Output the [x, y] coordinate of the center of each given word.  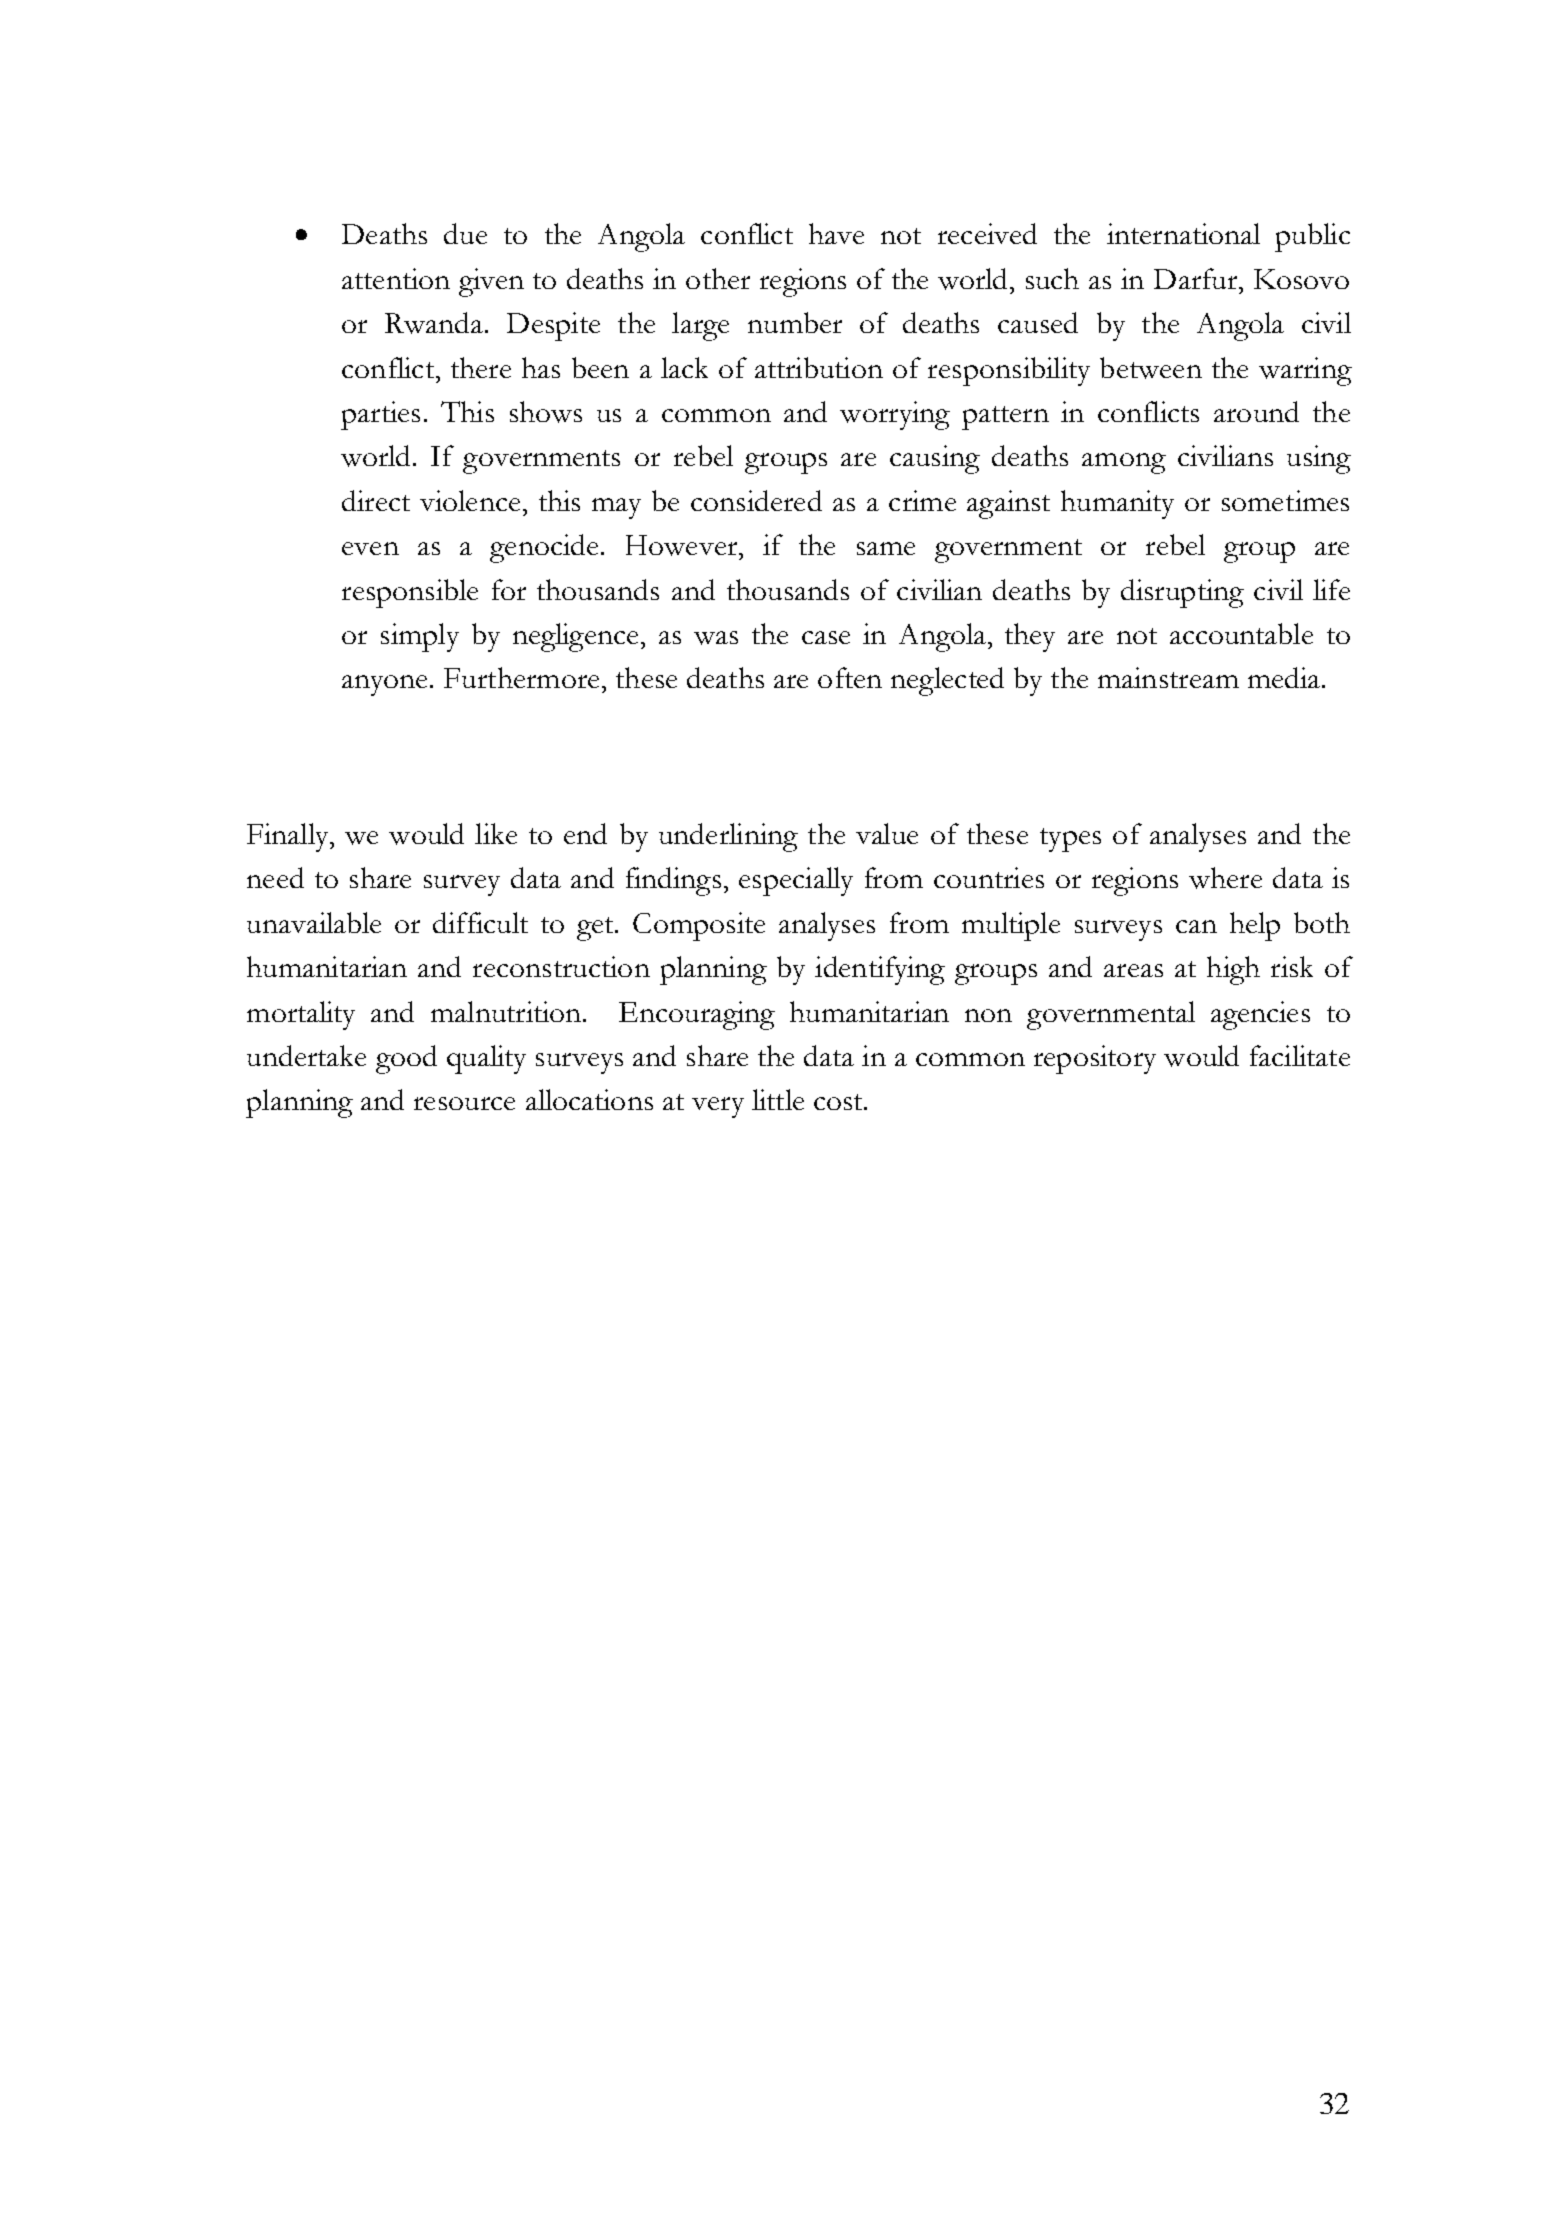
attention [396, 278]
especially [796, 881]
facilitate [1300, 1055]
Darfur [1197, 278]
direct [376, 500]
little [778, 1099]
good [406, 1059]
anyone [384, 685]
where [1225, 878]
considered [756, 500]
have [836, 233]
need [275, 877]
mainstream [1168, 677]
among [1124, 463]
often [850, 677]
